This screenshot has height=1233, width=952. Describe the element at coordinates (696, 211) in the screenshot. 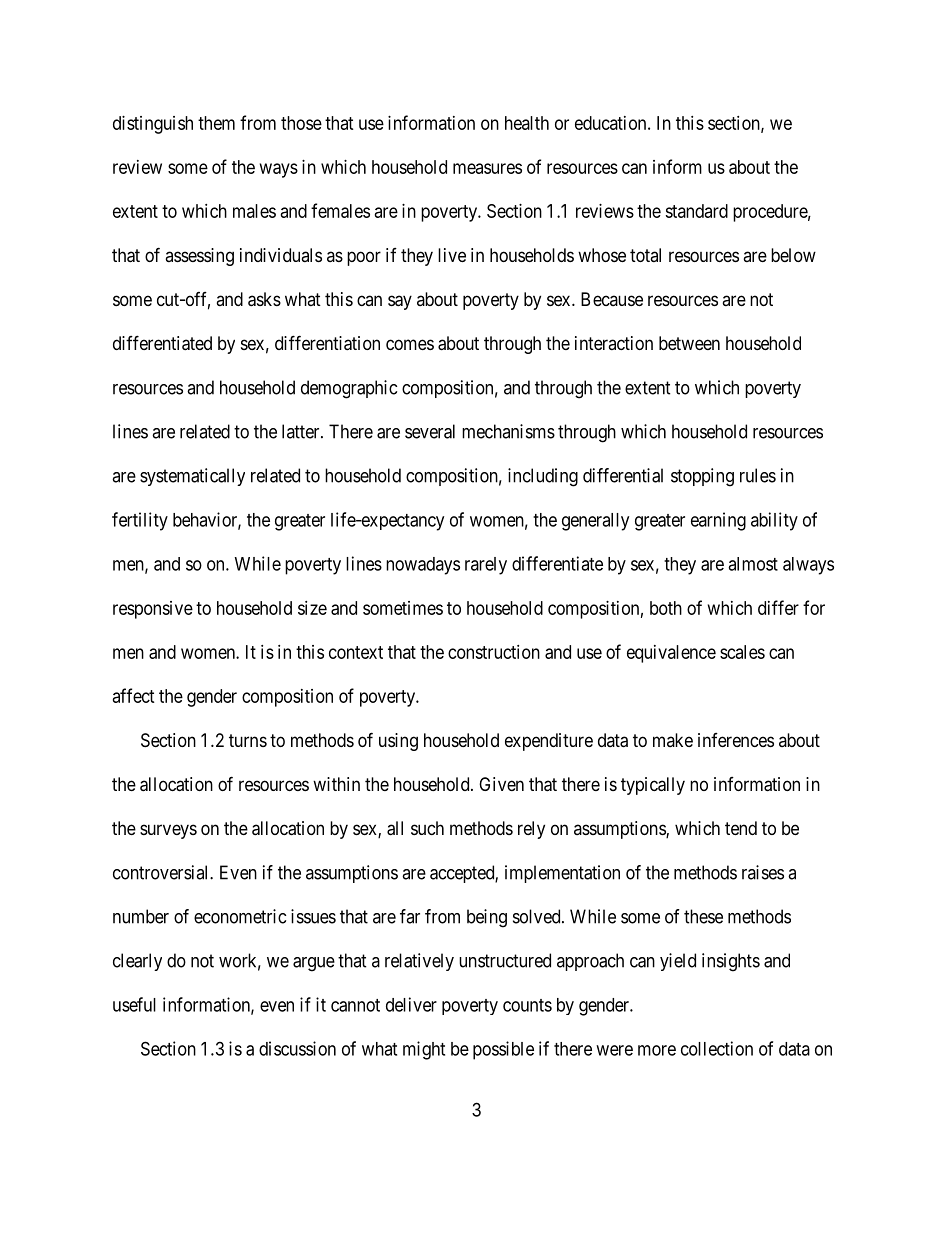

I see `standard` at that location.
